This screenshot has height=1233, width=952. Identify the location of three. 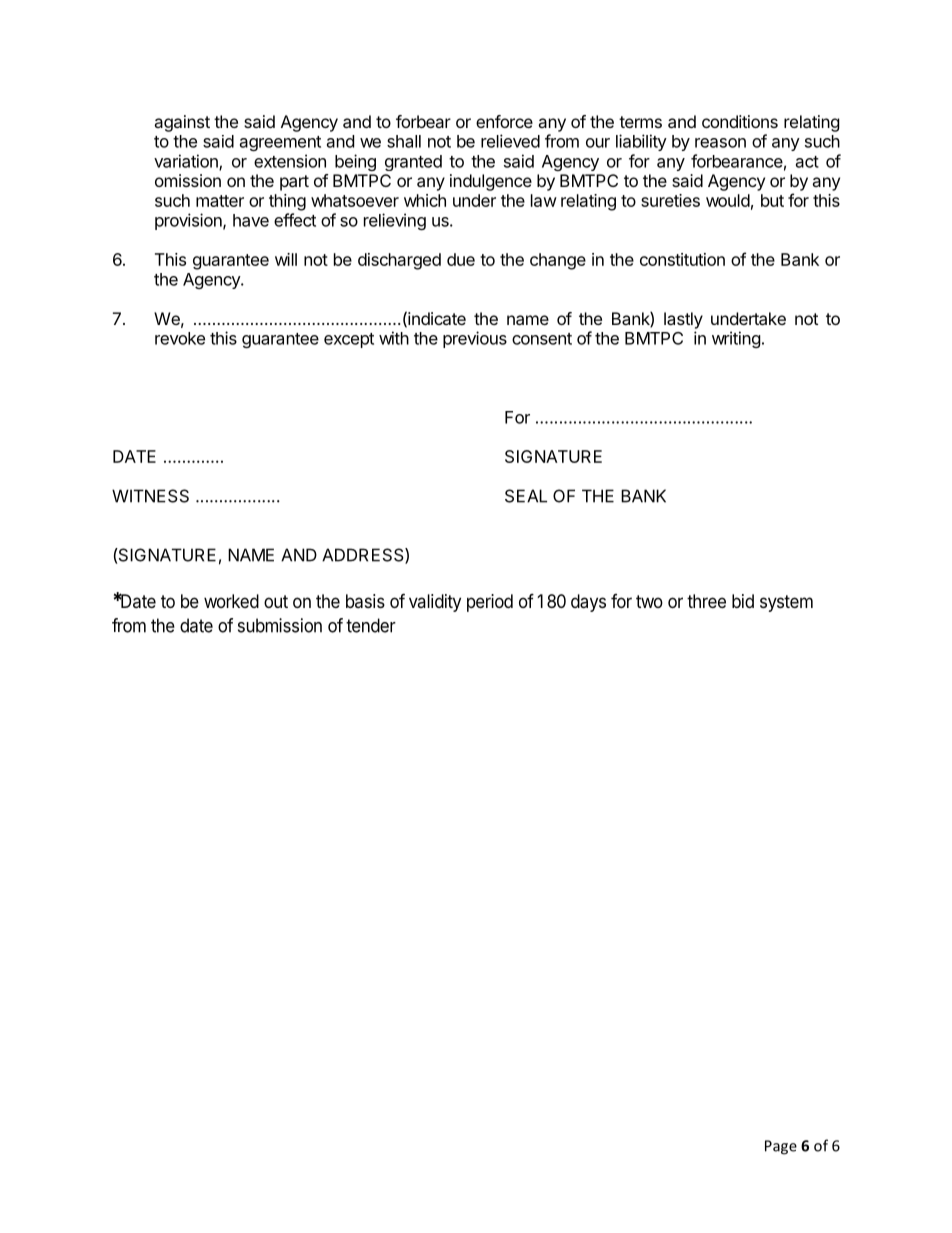
(706, 601).
